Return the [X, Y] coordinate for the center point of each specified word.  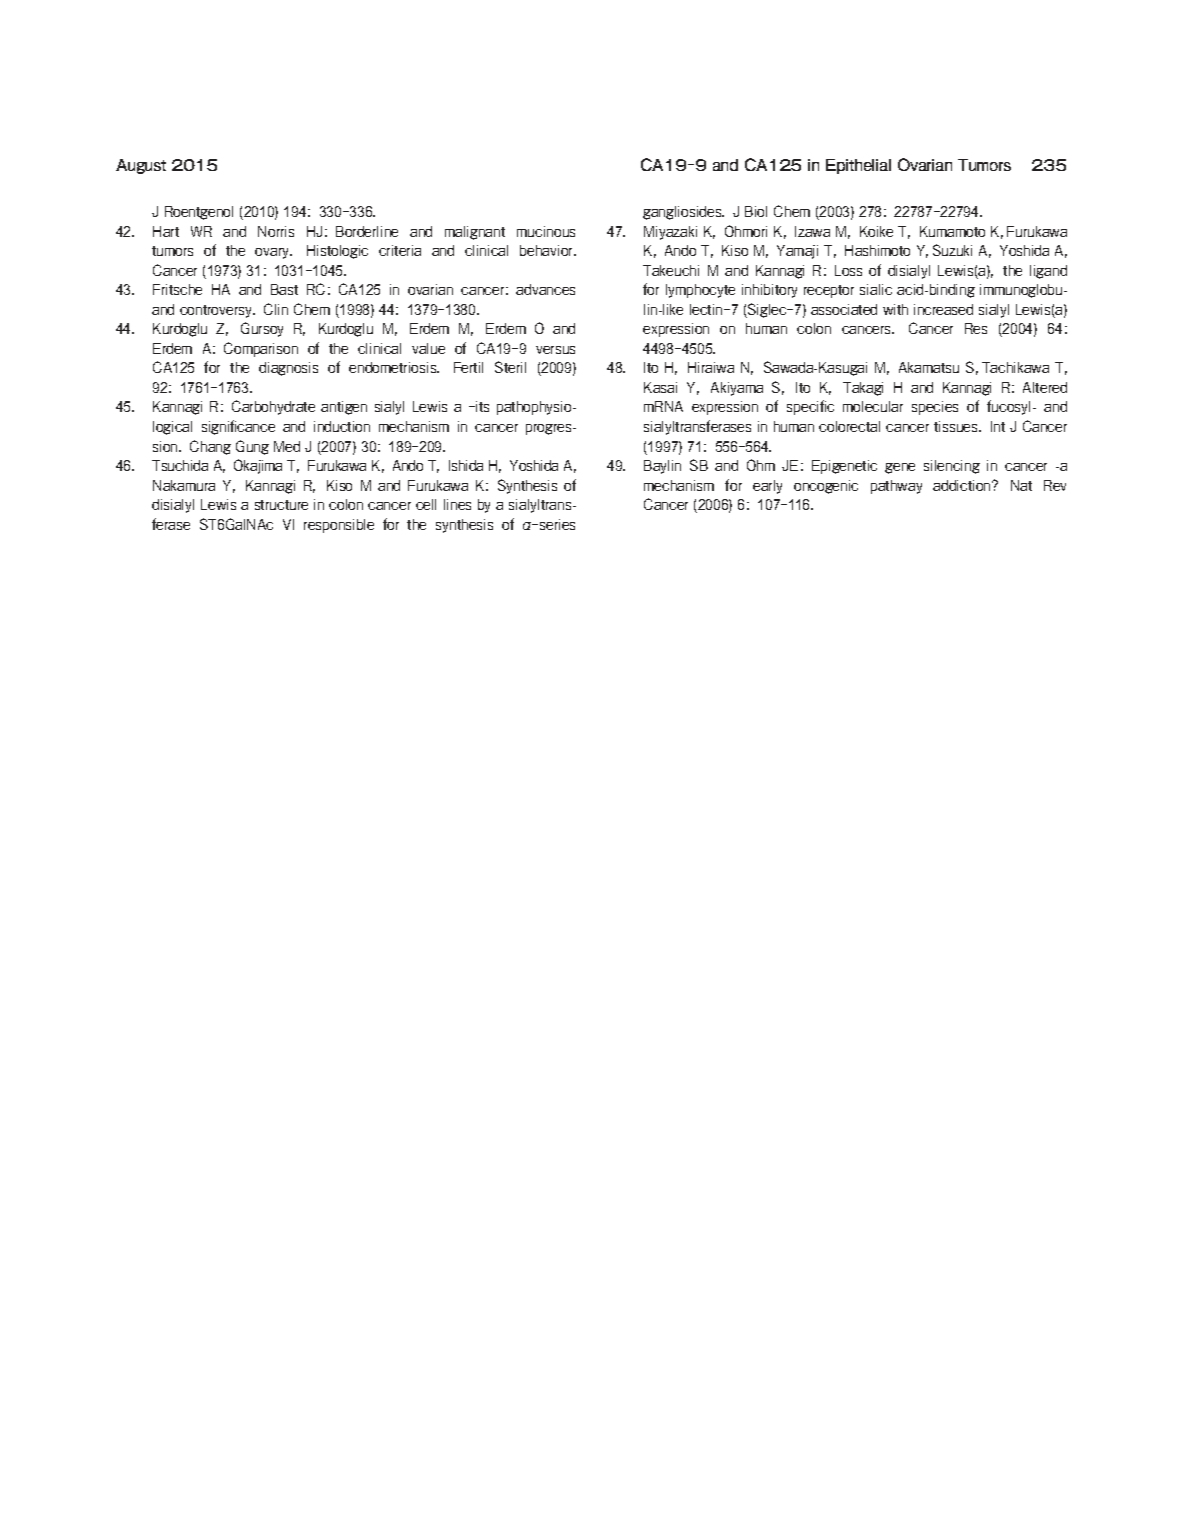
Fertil [468, 367]
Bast [284, 289]
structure [281, 505]
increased [943, 309]
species [935, 408]
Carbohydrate [273, 407]
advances [545, 289]
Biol [756, 211]
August [141, 166]
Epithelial [858, 166]
